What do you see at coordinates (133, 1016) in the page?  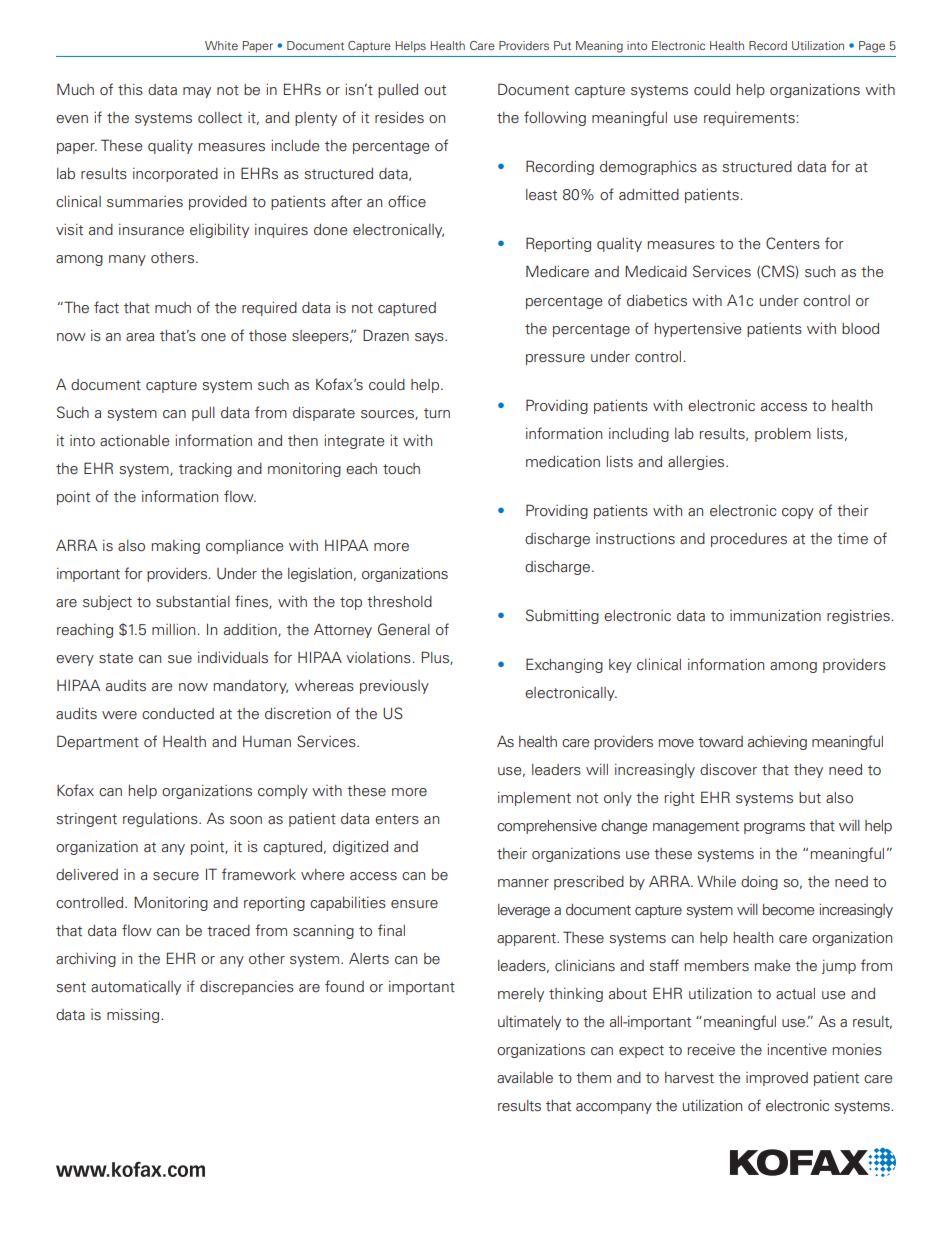 I see `missing` at bounding box center [133, 1016].
